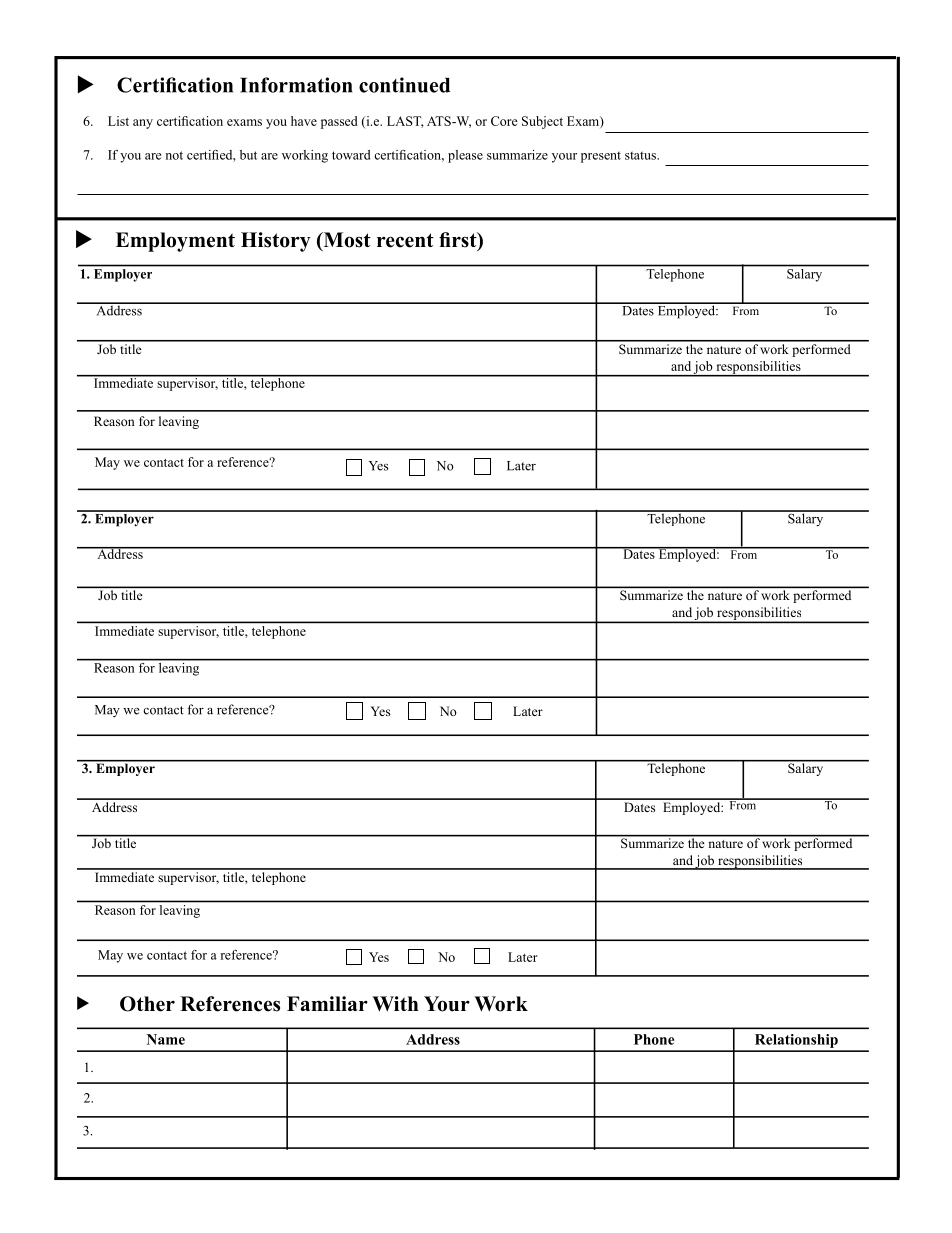  Describe the element at coordinates (276, 242) in the screenshot. I see `History` at that location.
